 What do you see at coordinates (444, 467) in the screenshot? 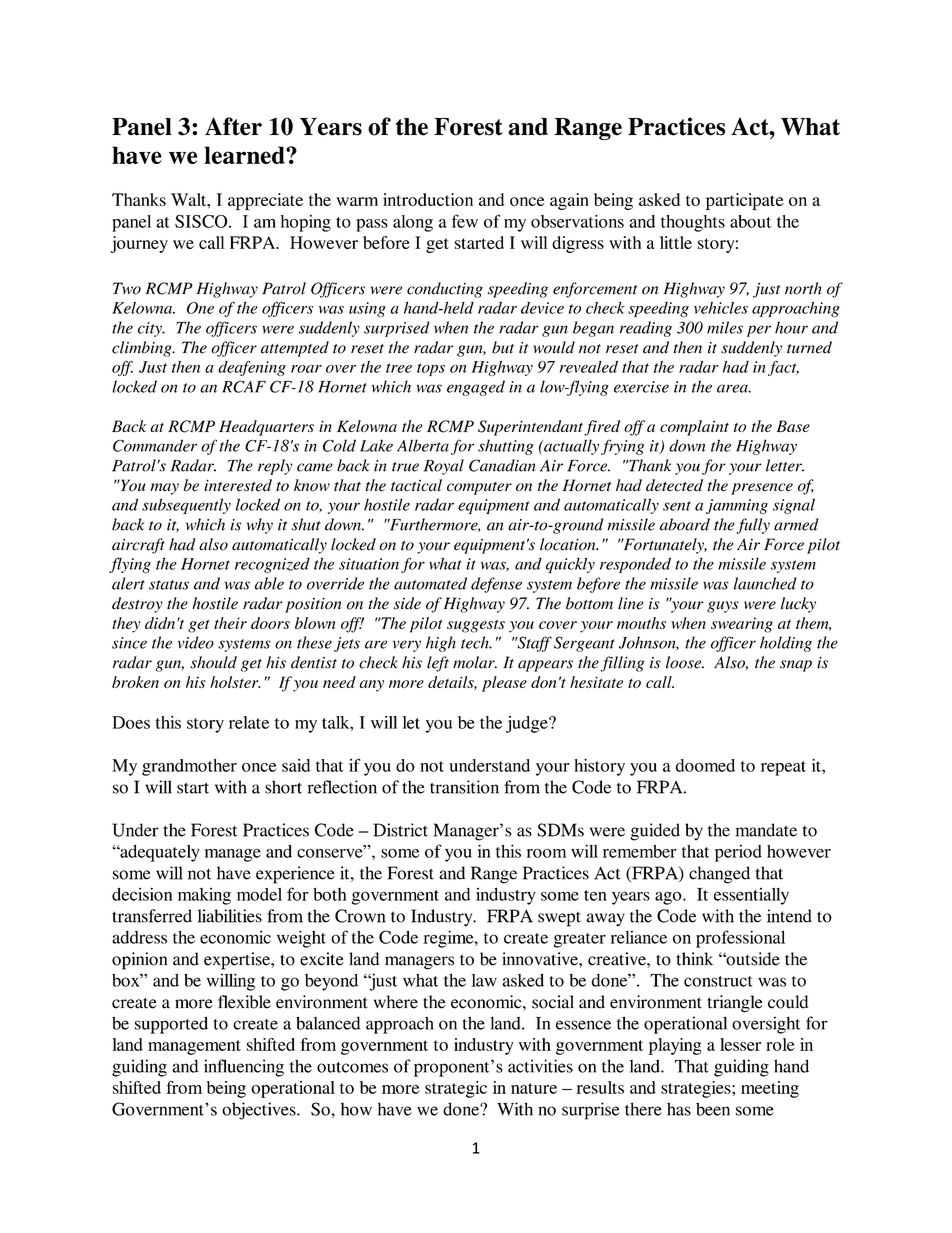
I see `Royal` at bounding box center [444, 467].
